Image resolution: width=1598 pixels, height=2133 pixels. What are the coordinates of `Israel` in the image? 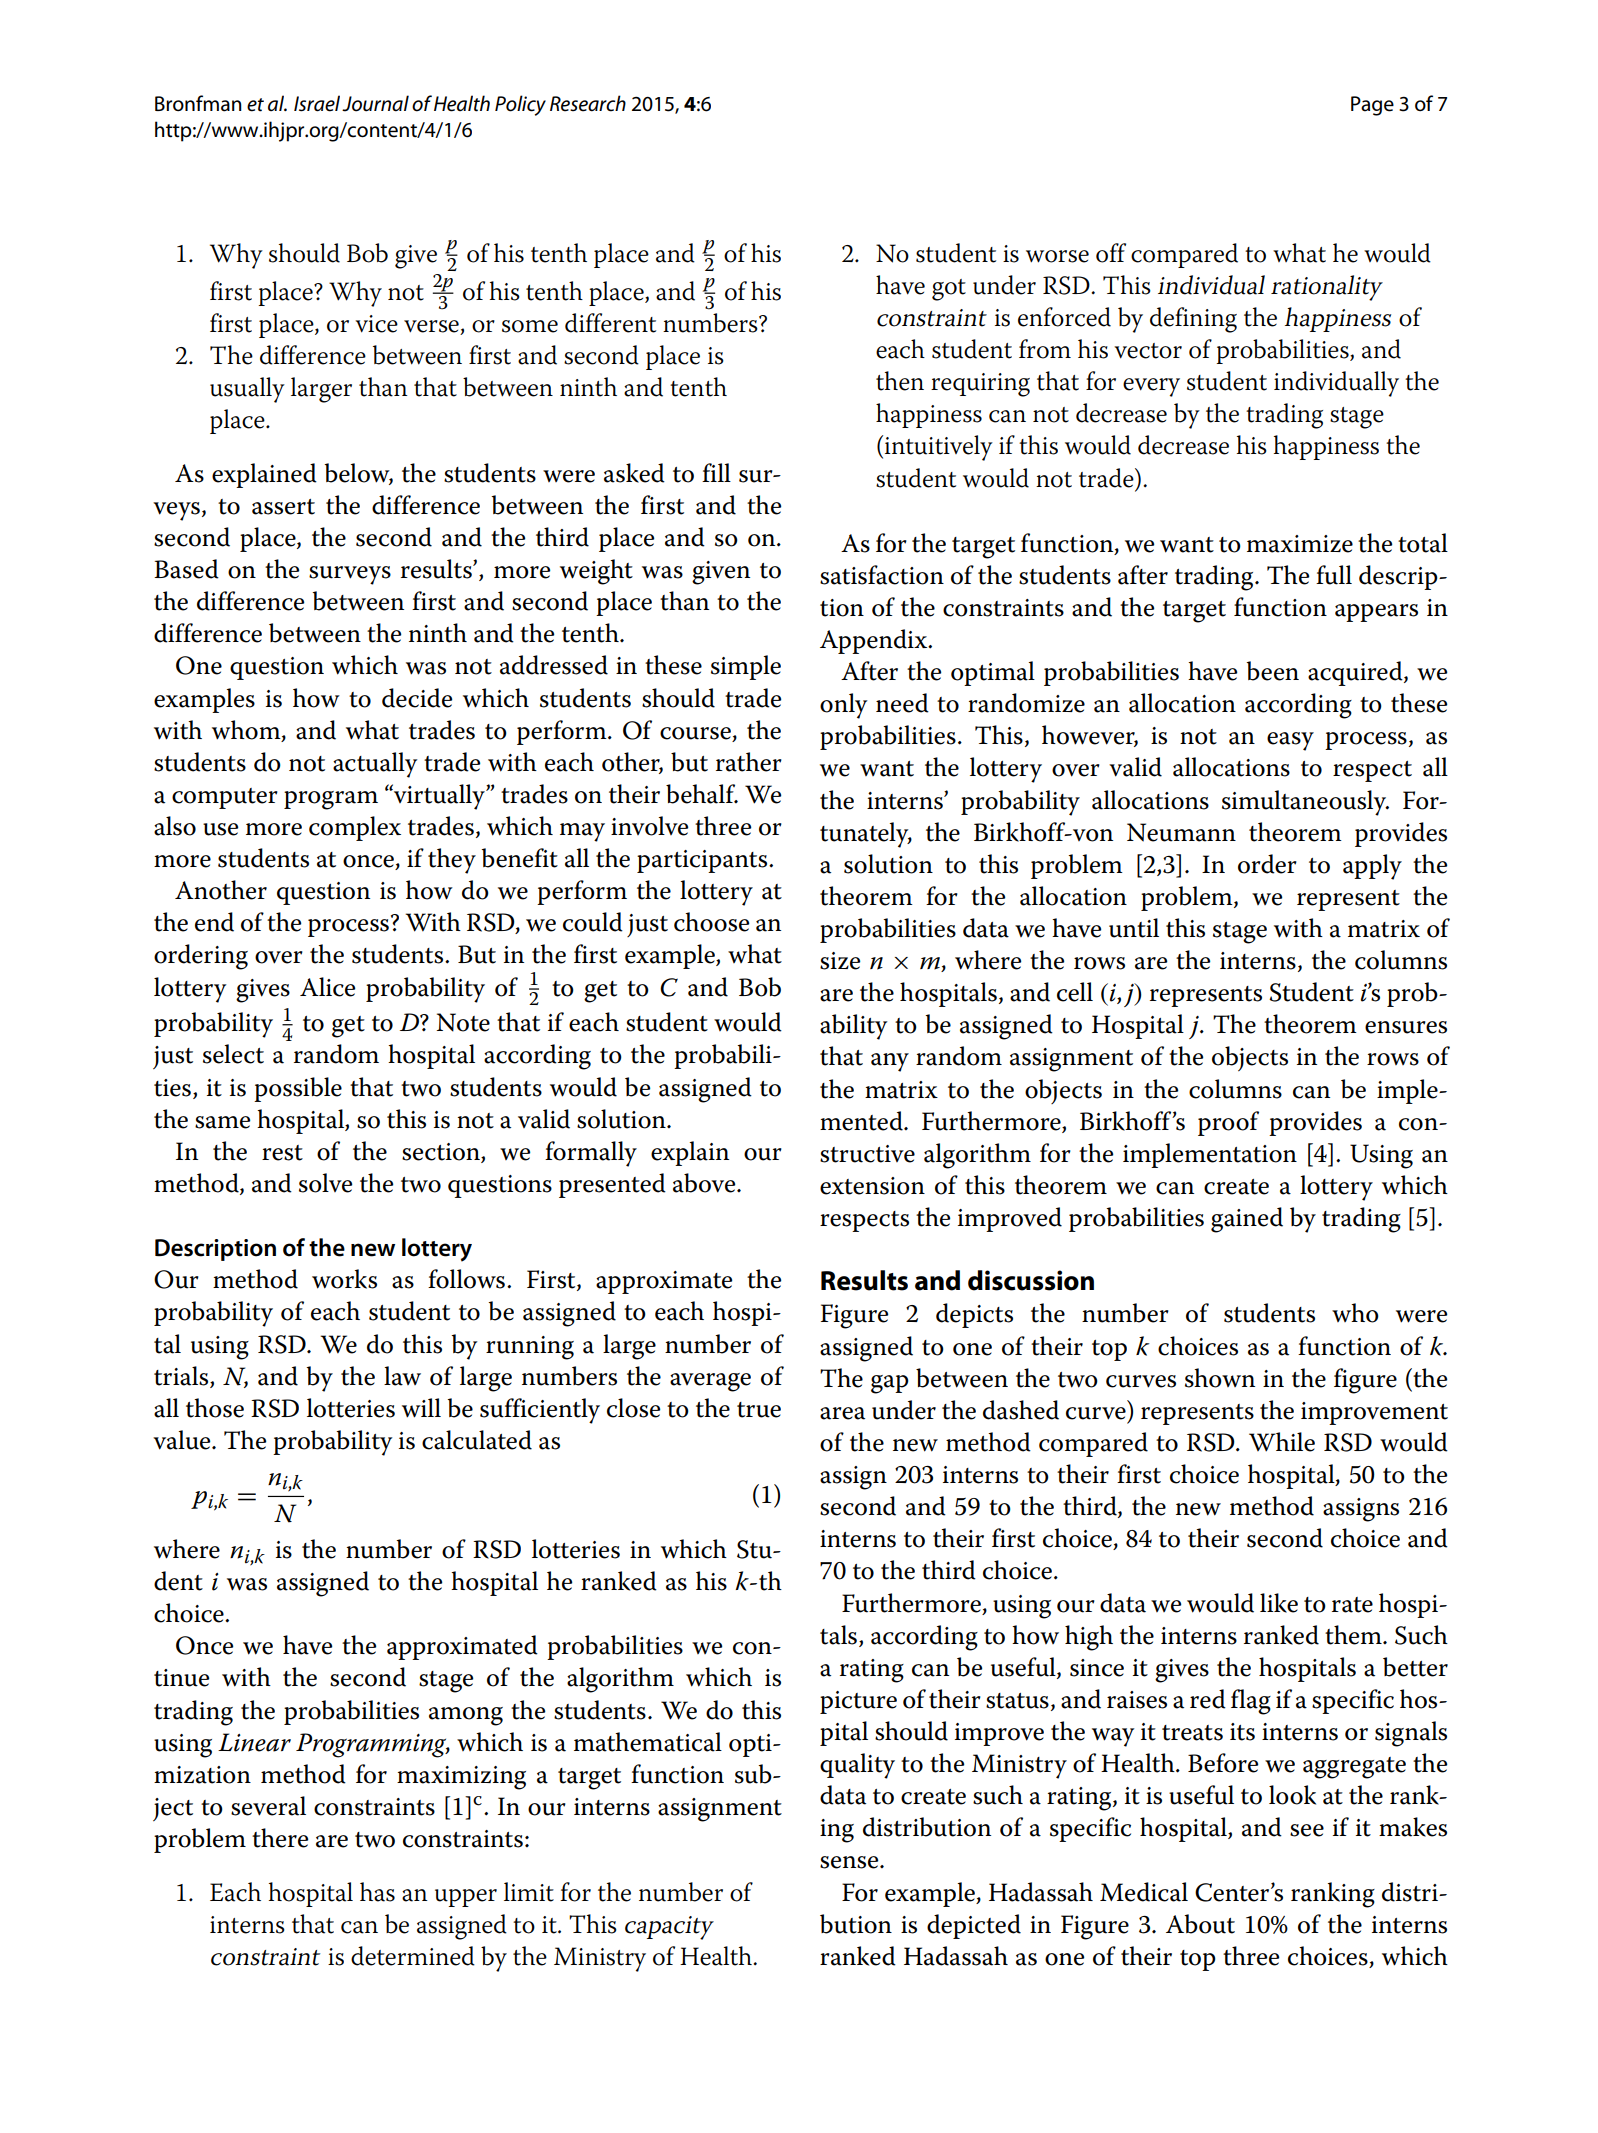 It's located at (317, 103).
